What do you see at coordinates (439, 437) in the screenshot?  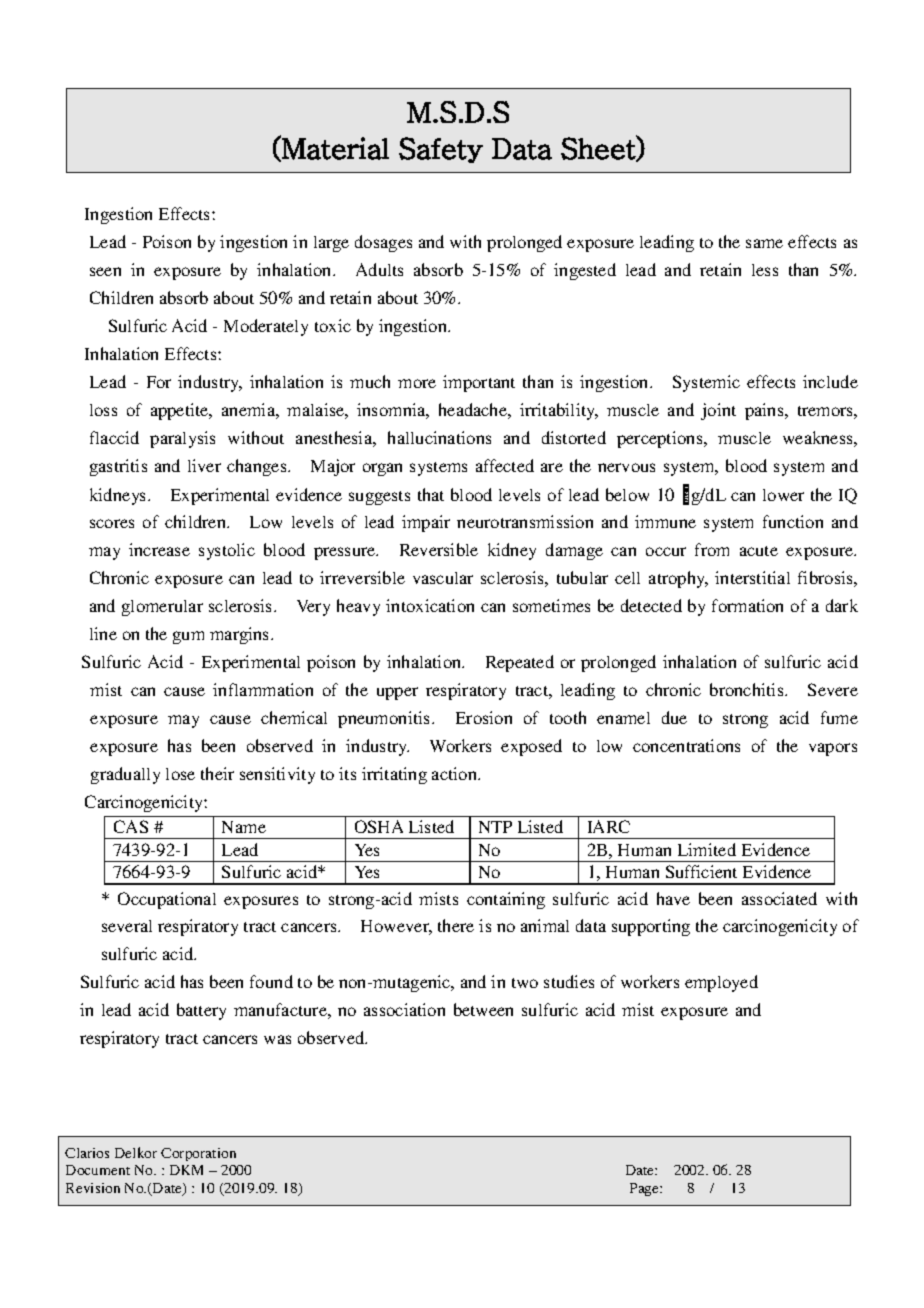 I see `hallucinations` at bounding box center [439, 437].
